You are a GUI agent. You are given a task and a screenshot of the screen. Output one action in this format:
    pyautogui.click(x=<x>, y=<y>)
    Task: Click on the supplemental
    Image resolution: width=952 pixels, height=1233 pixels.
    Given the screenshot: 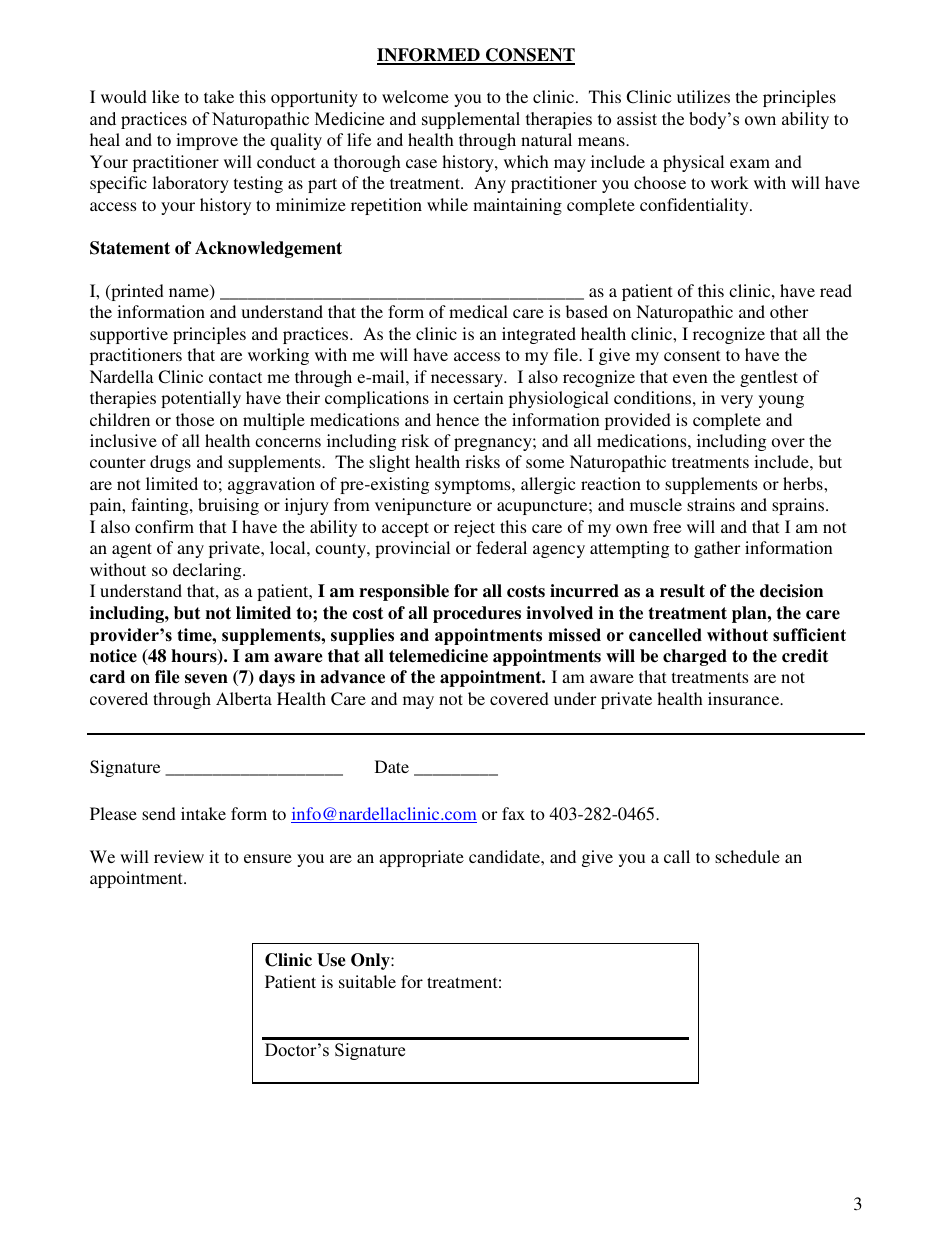 What is the action you would take?
    pyautogui.click(x=471, y=120)
